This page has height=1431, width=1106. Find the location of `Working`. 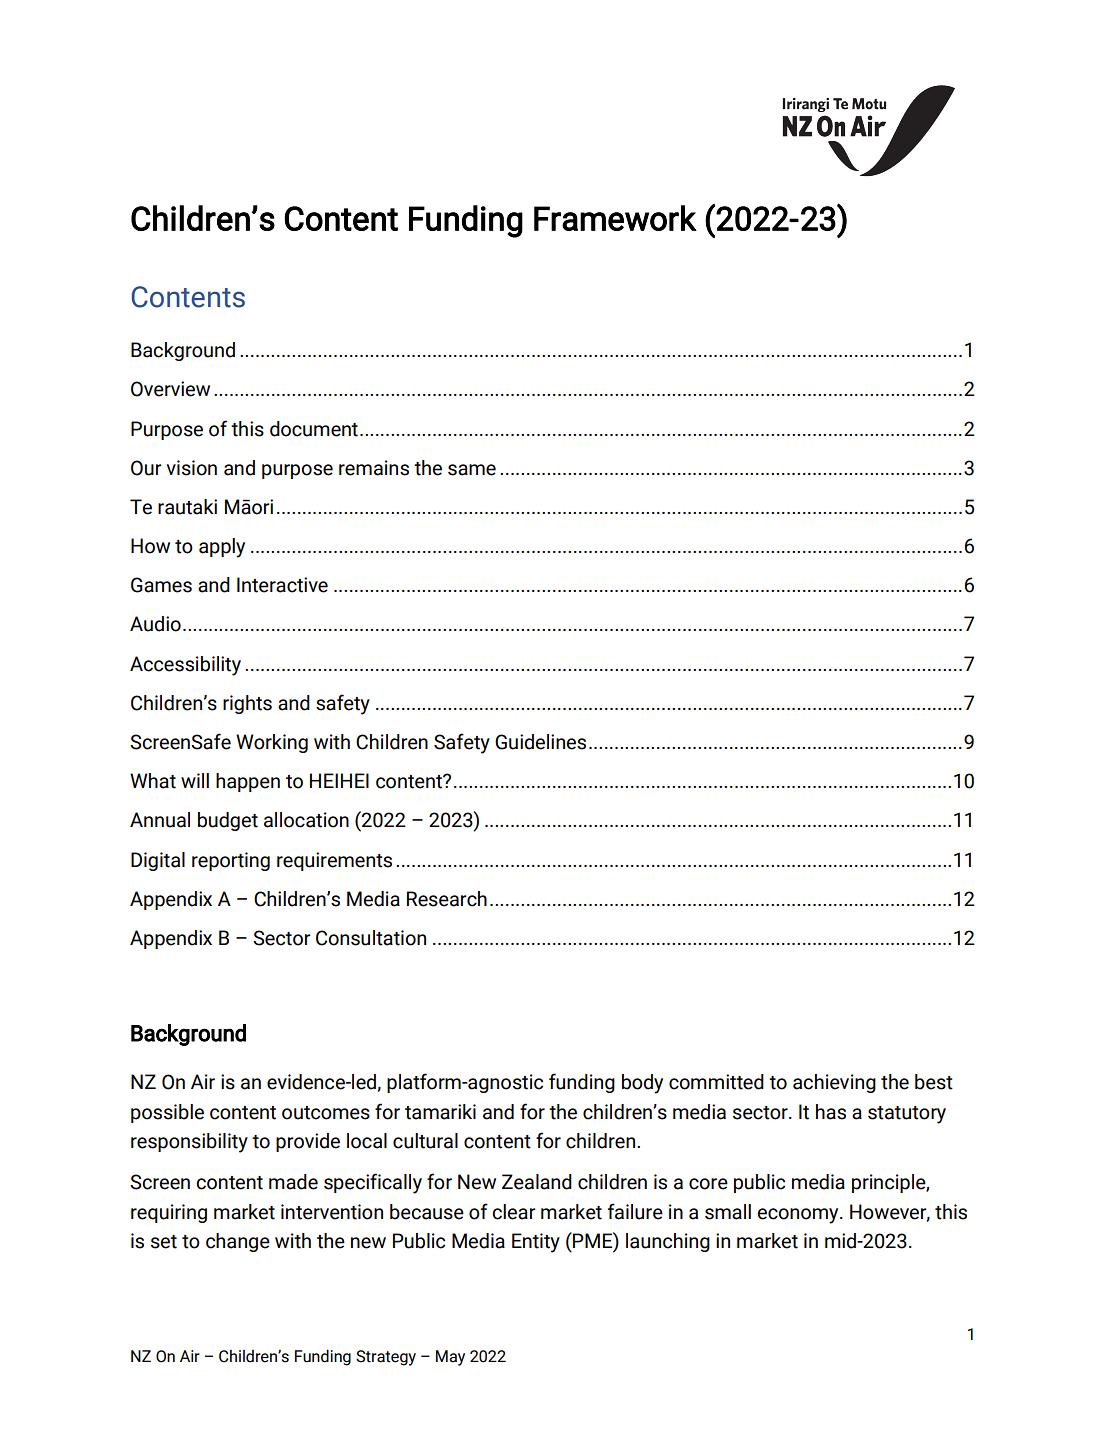

Working is located at coordinates (272, 743).
